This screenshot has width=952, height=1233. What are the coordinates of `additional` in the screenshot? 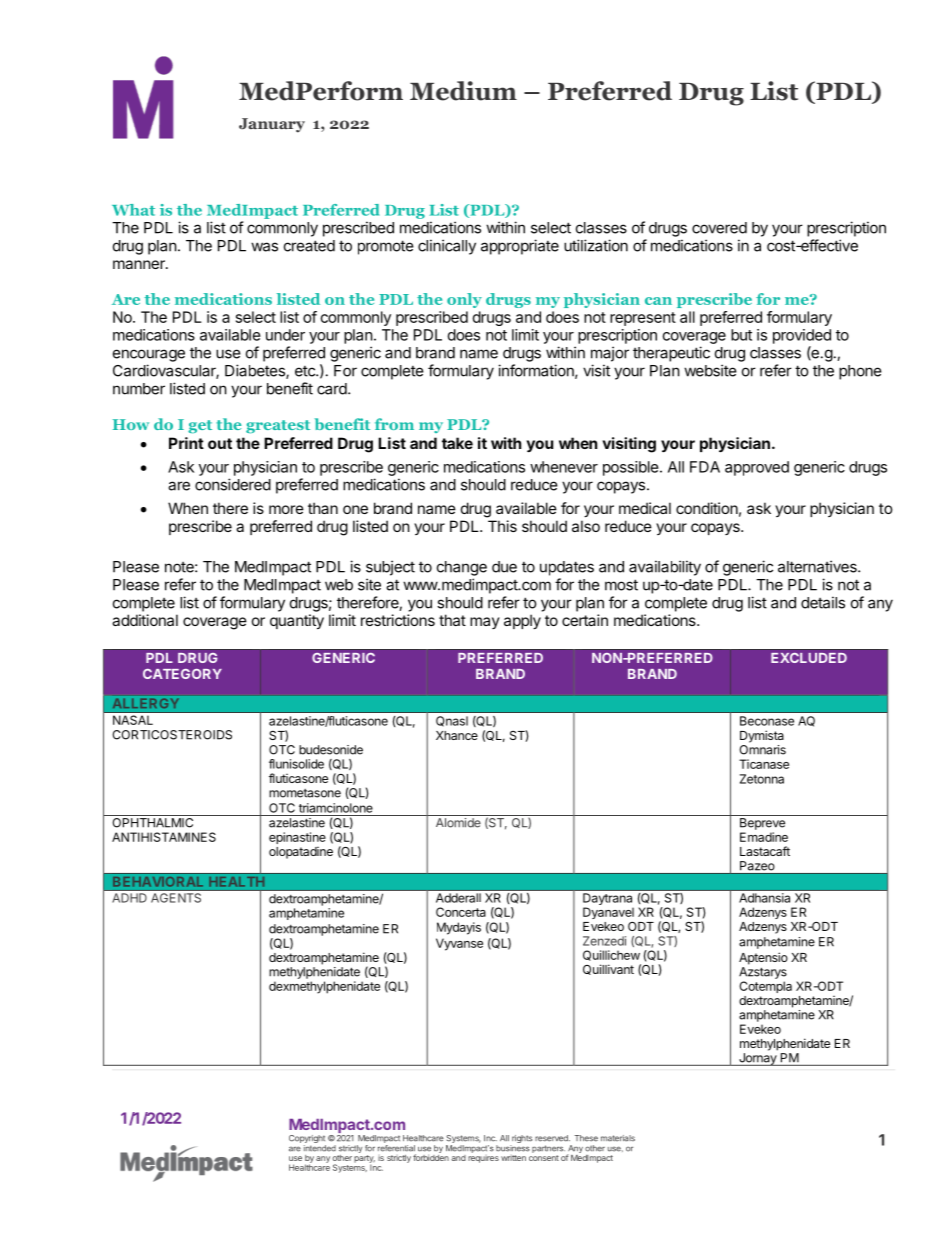 It's located at (145, 620).
